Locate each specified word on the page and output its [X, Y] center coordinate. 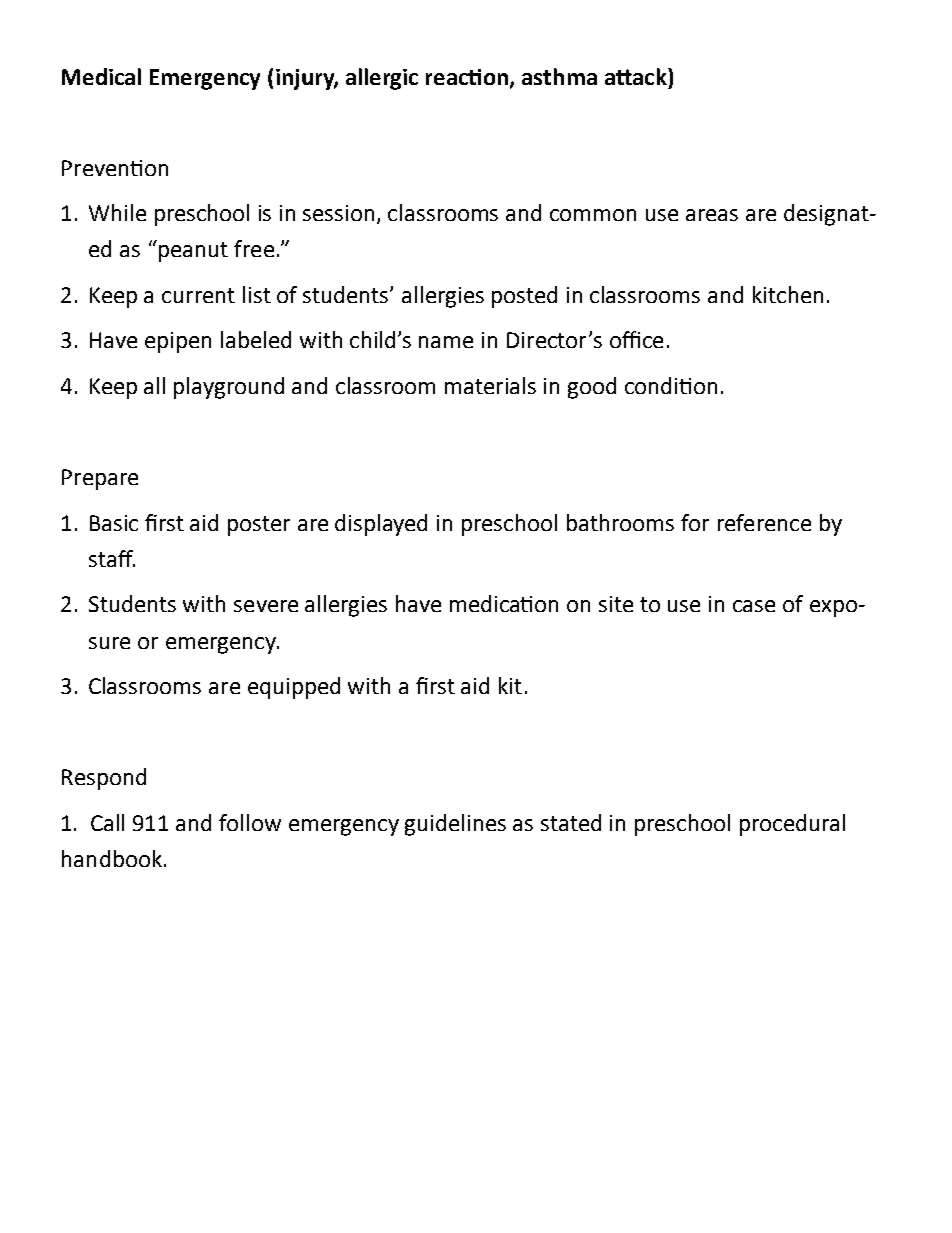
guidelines [455, 825]
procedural [792, 825]
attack [637, 76]
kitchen [788, 294]
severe [266, 606]
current [198, 295]
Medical [101, 76]
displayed [381, 525]
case [754, 606]
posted [524, 297]
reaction [468, 78]
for [695, 522]
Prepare [100, 479]
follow [250, 822]
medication [504, 603]
